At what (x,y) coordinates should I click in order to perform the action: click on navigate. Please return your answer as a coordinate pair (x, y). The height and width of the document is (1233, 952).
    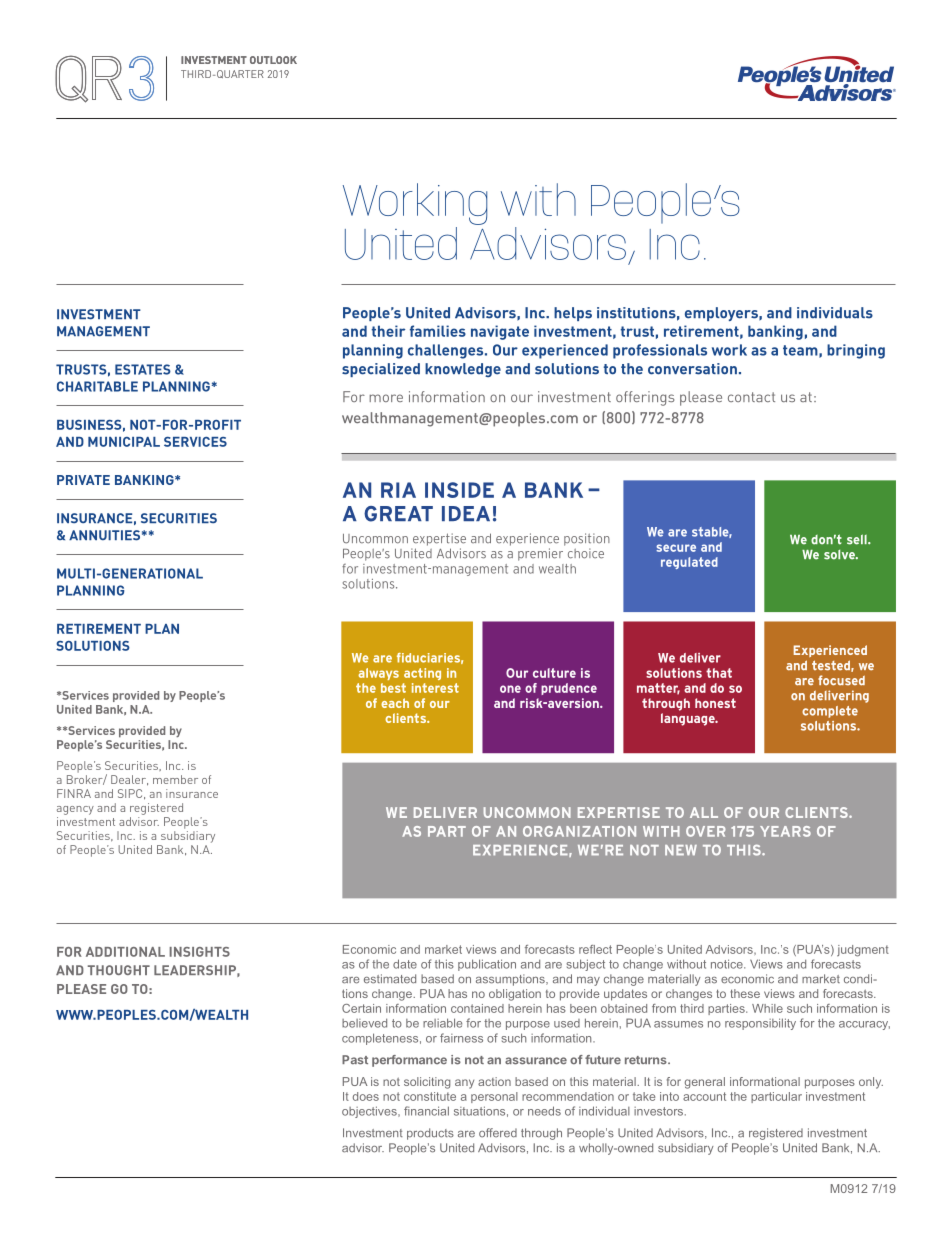
    Looking at the image, I should click on (500, 332).
